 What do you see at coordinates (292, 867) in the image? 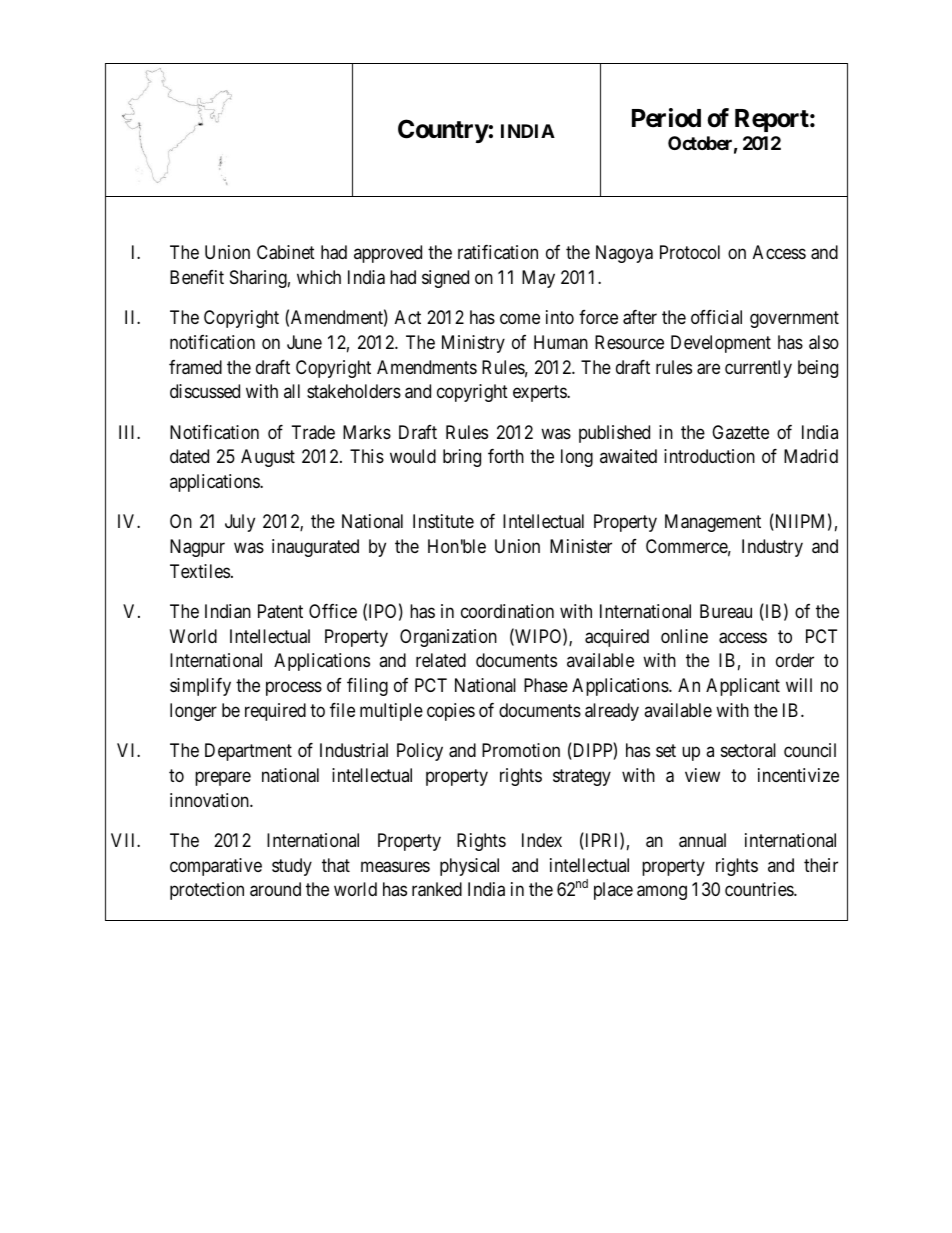
I see `study` at bounding box center [292, 867].
